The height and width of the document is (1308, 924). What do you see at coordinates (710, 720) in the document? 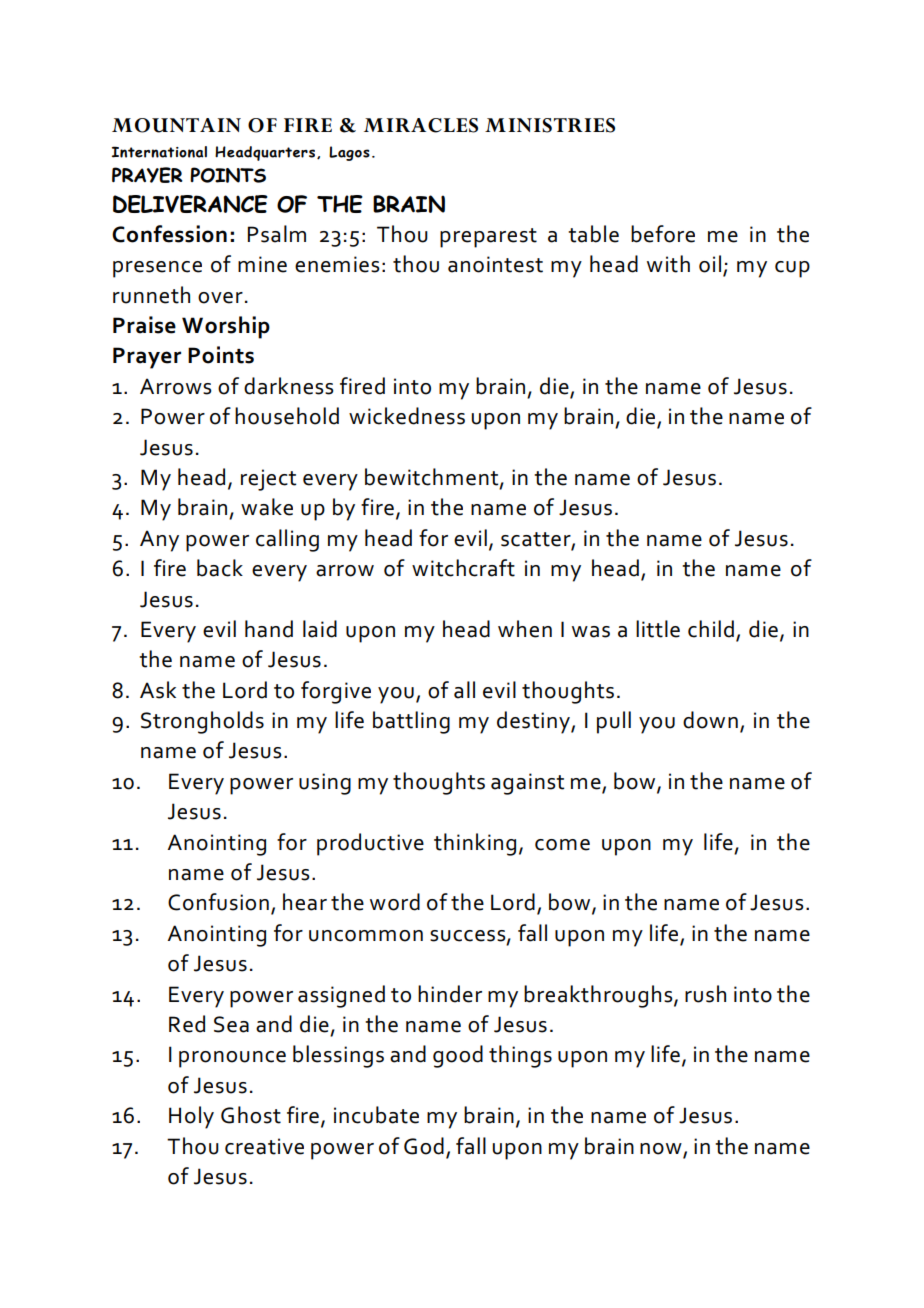
I see `down` at bounding box center [710, 720].
